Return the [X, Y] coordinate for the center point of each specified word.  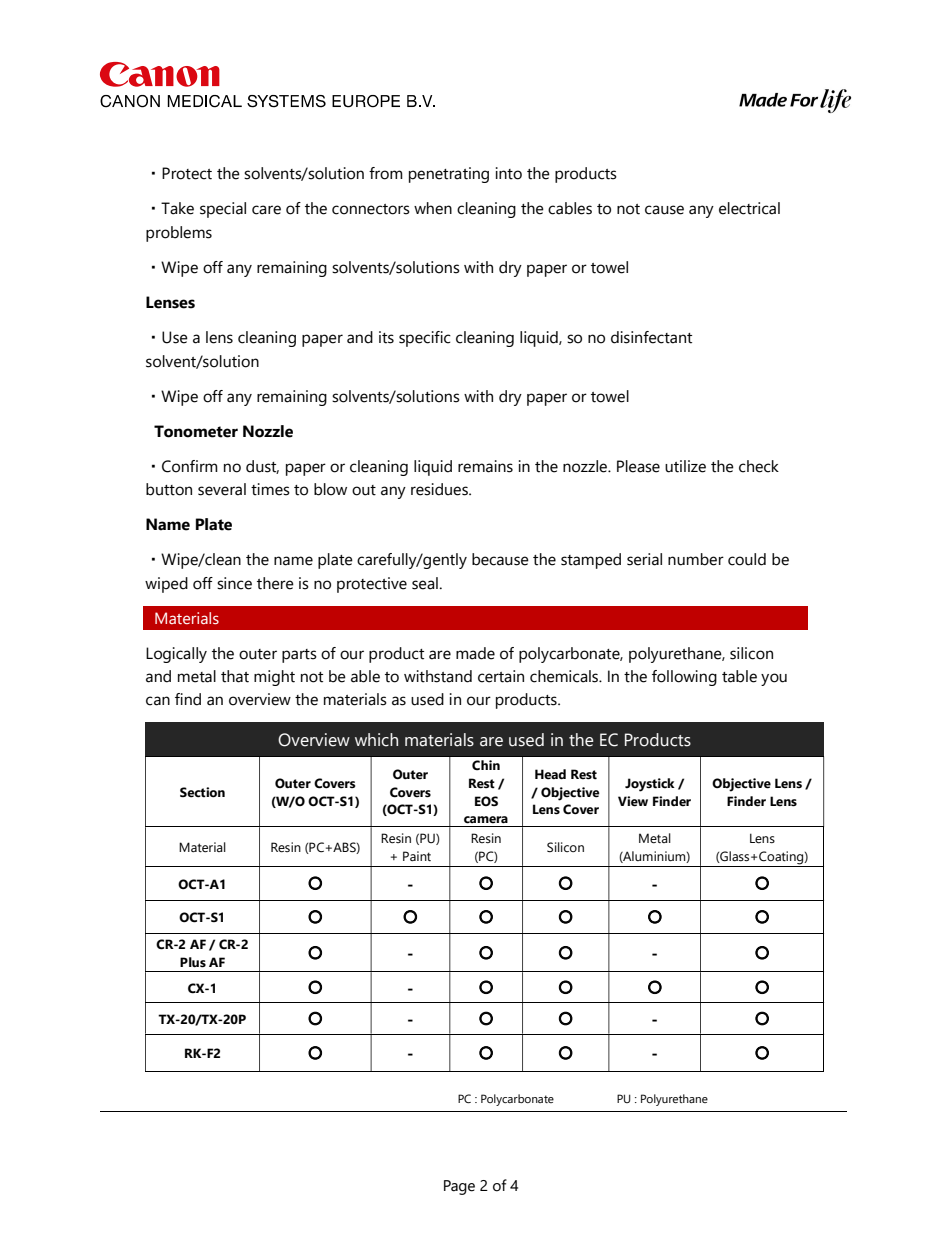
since [234, 583]
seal [425, 583]
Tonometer [196, 431]
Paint [417, 856]
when [433, 208]
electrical [749, 208]
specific [425, 339]
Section [202, 792]
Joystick [650, 785]
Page [459, 1187]
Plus [193, 962]
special [223, 210]
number [696, 559]
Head [550, 774]
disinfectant [651, 337]
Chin [486, 765]
